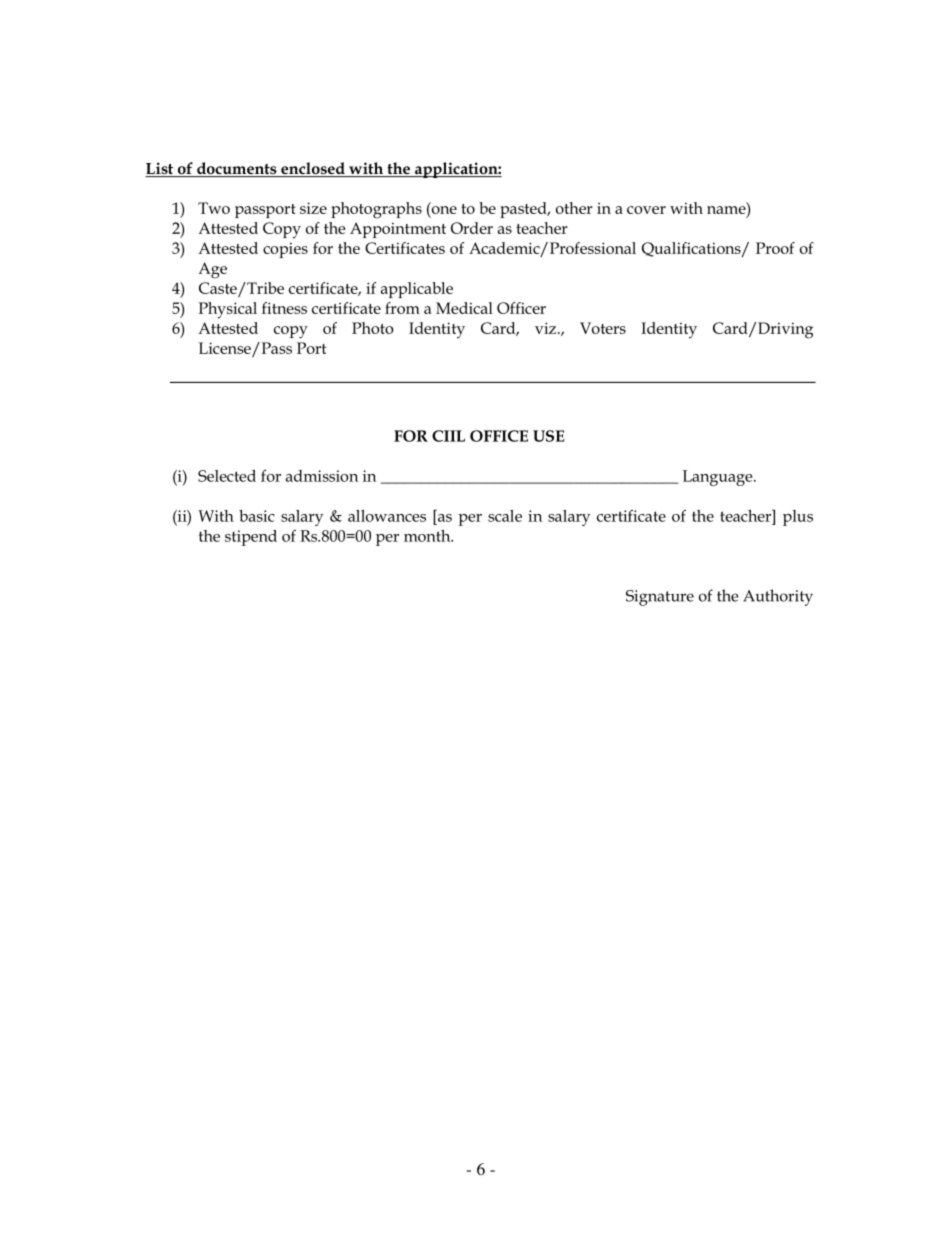 Image resolution: width=952 pixels, height=1233 pixels. I want to click on Language, so click(719, 478).
